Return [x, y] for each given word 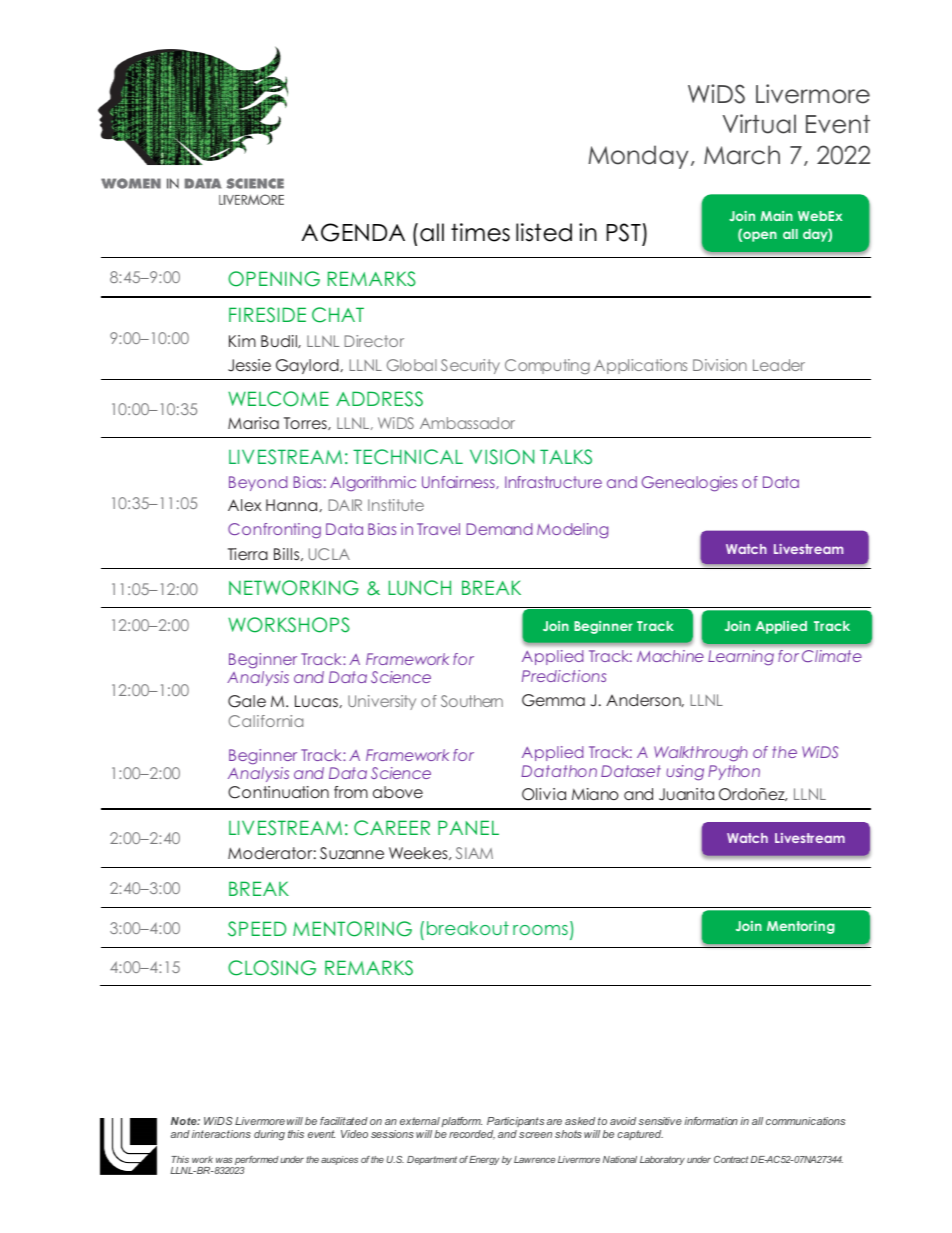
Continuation [278, 792]
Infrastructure [553, 482]
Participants [515, 1124]
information [711, 1121]
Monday [638, 157]
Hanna [293, 505]
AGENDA [353, 232]
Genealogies [689, 484]
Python [734, 772]
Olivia [544, 794]
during [269, 1135]
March [742, 155]
